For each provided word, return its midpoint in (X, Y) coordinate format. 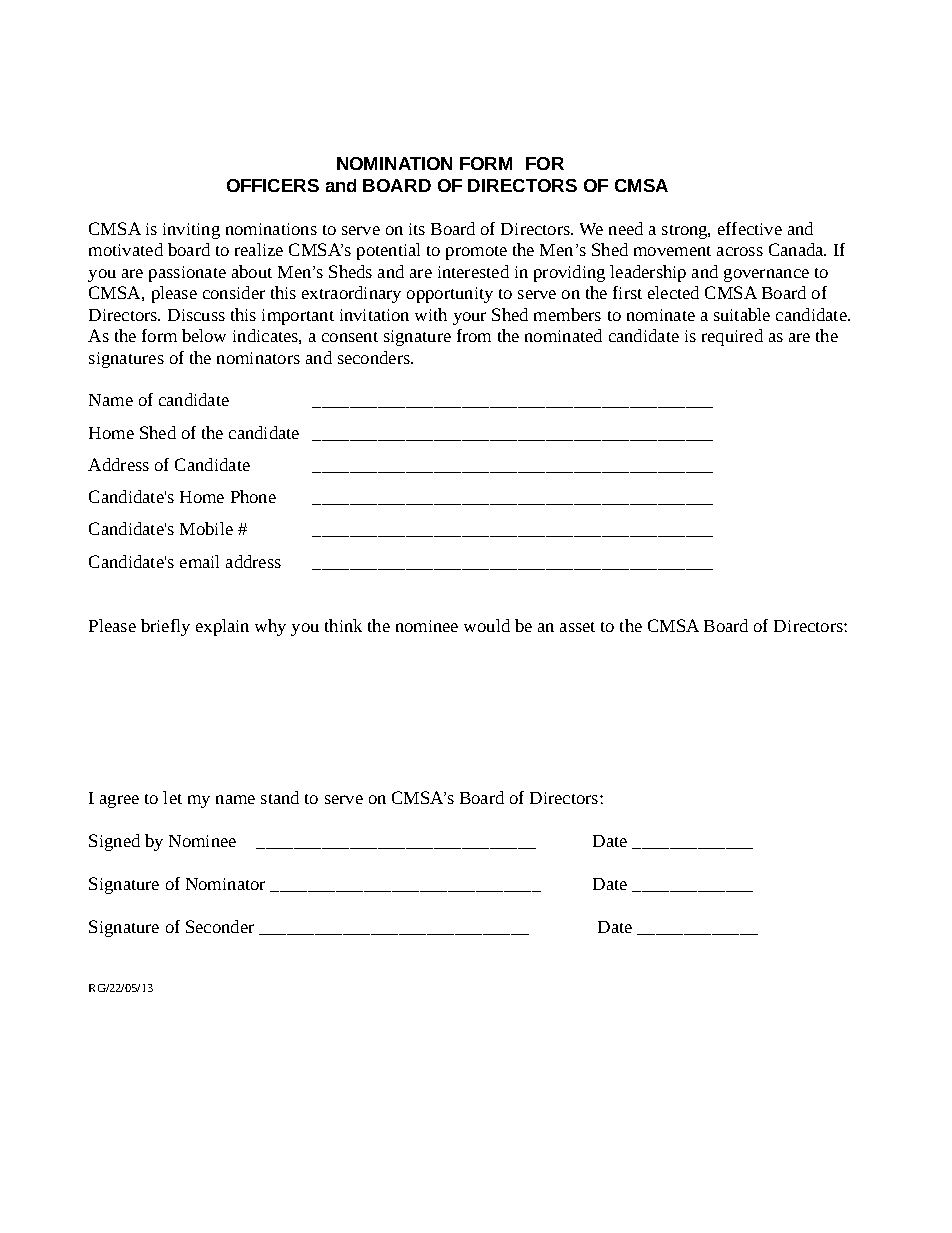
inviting (191, 231)
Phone (253, 496)
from (474, 335)
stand (280, 797)
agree (119, 801)
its (417, 229)
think (343, 625)
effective (750, 228)
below (204, 335)
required (732, 337)
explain (222, 627)
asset (577, 627)
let (172, 797)
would (487, 625)
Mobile (206, 528)
